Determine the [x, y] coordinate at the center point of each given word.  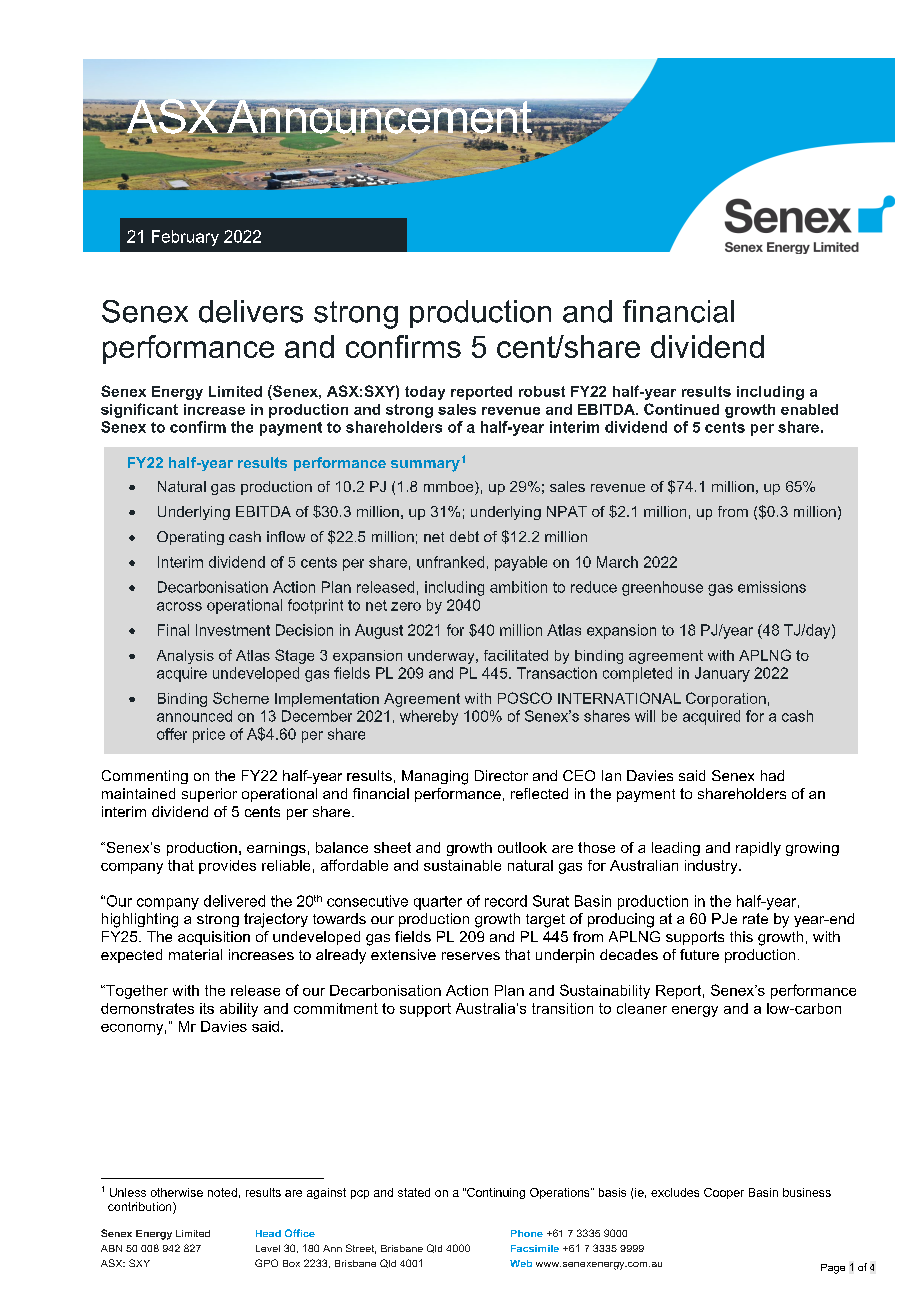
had [772, 775]
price [209, 735]
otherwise [177, 1192]
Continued [681, 409]
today [425, 393]
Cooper [724, 1193]
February [185, 238]
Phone [527, 1233]
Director [501, 775]
